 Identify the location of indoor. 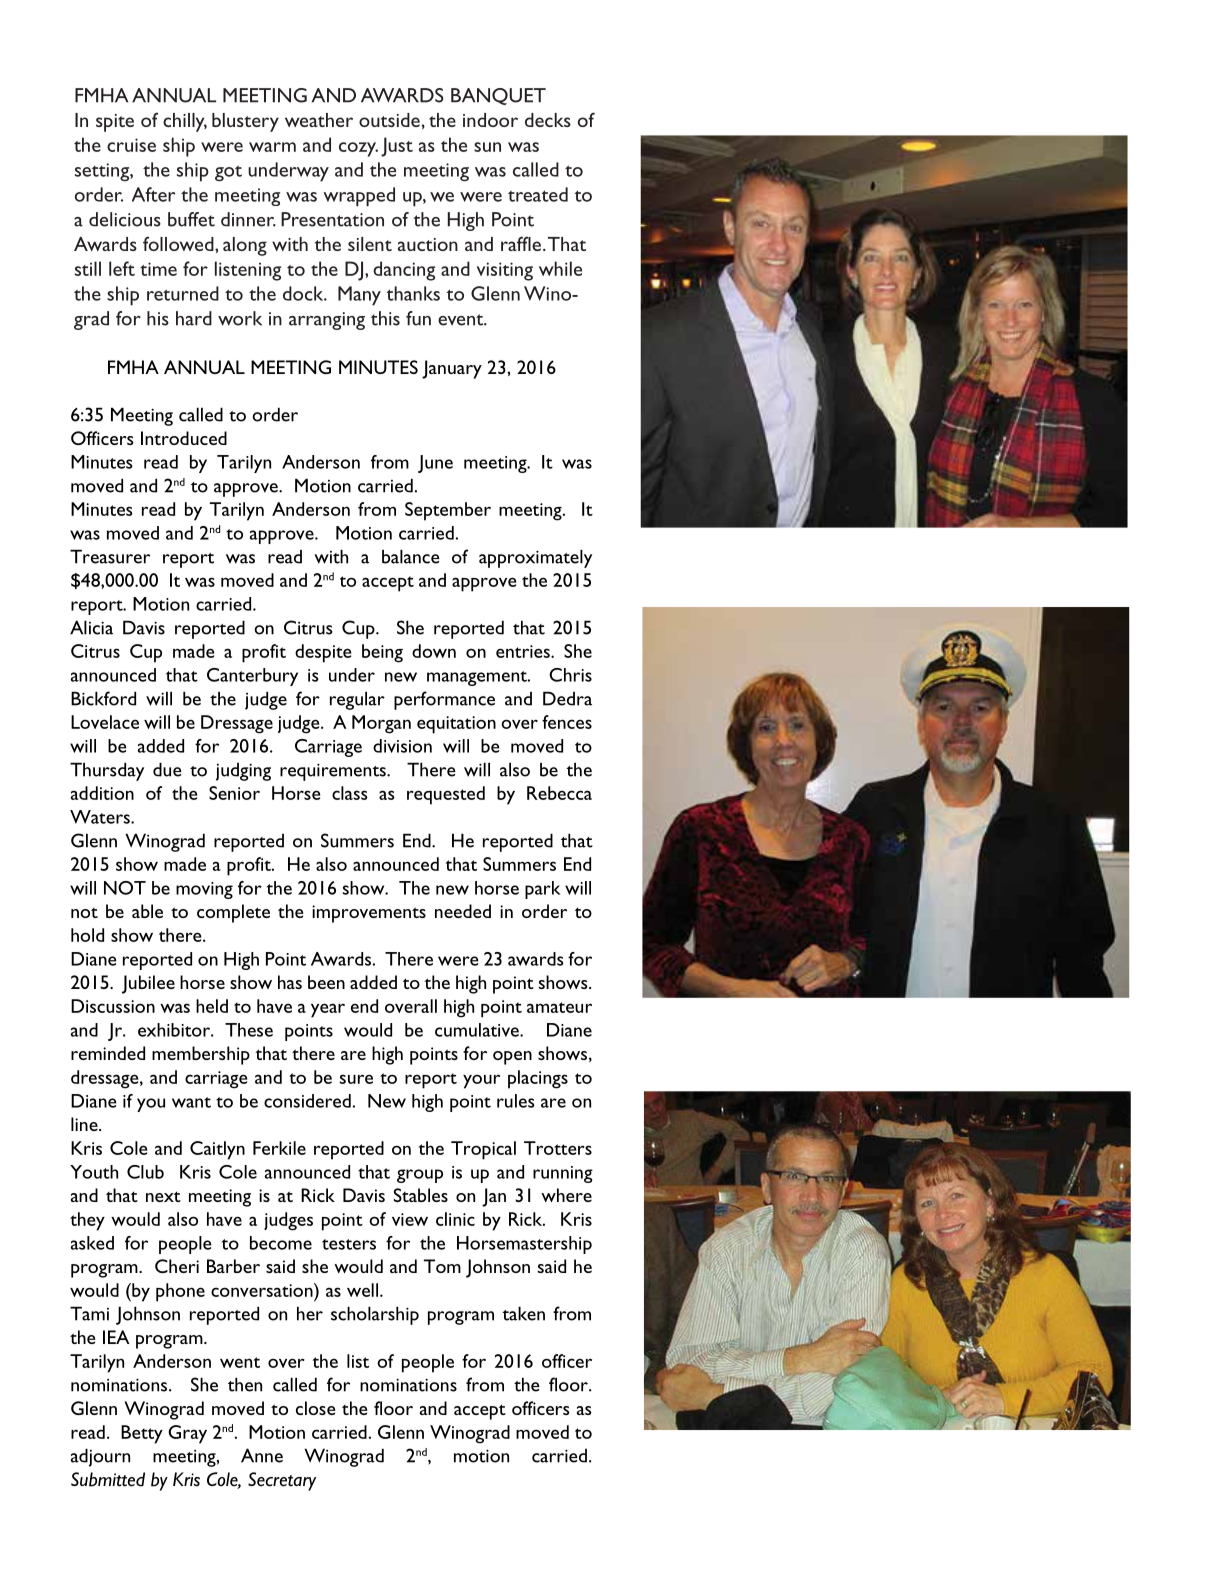
(490, 120).
